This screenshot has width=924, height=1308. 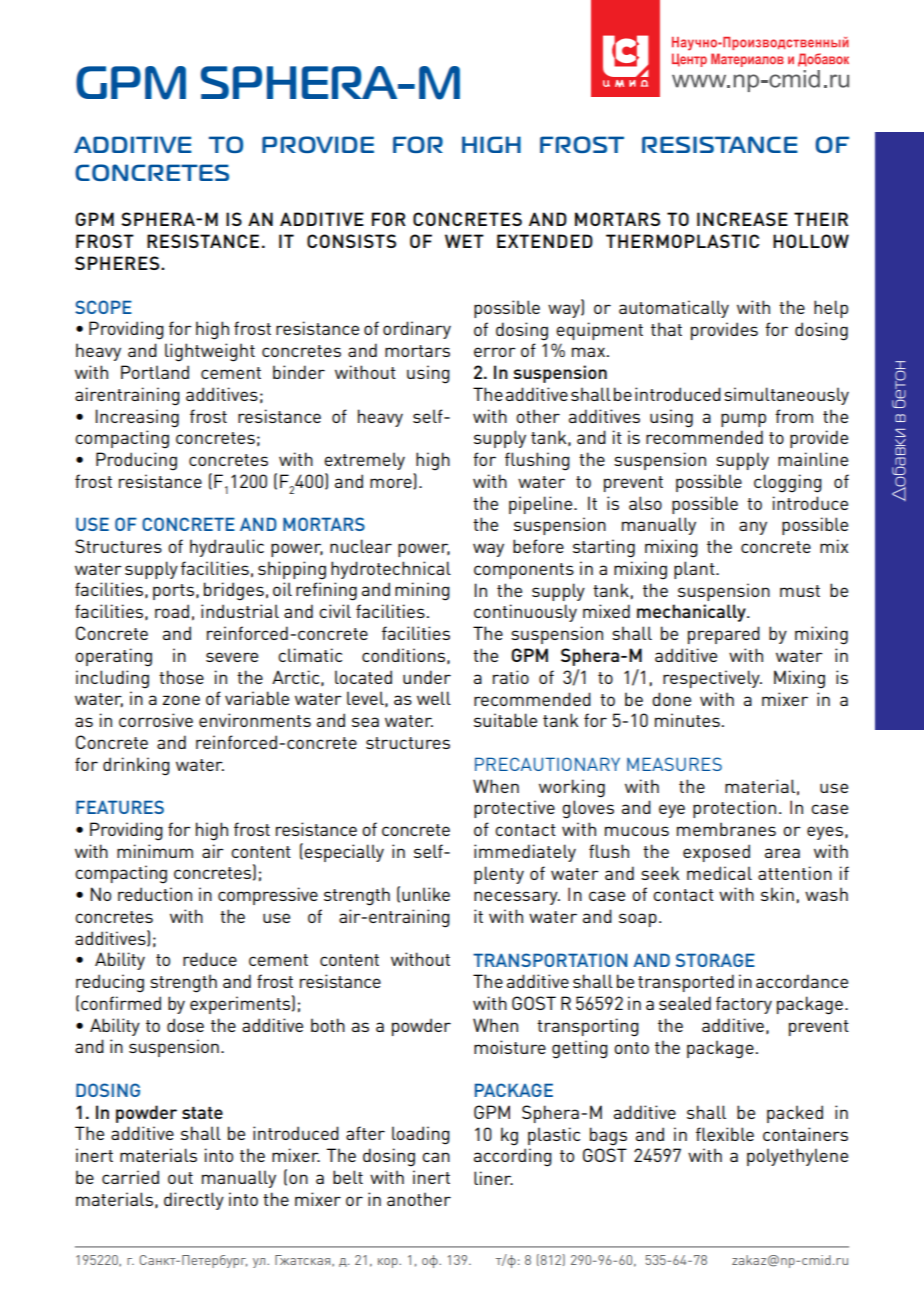 What do you see at coordinates (493, 1178) in the screenshot?
I see `liner` at bounding box center [493, 1178].
